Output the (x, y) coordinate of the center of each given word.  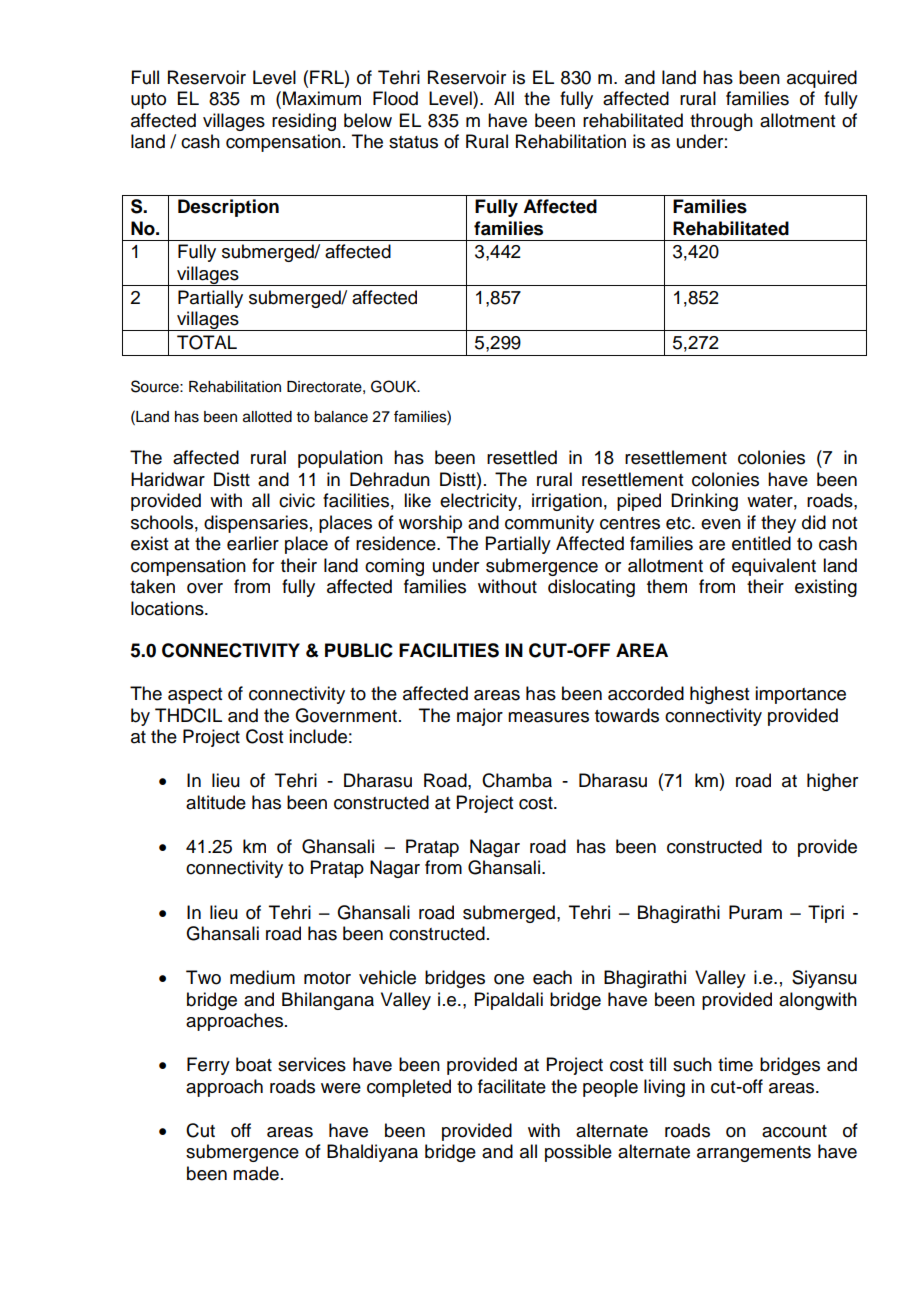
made (256, 1173)
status (413, 142)
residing (304, 122)
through (721, 122)
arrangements (754, 1154)
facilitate (512, 1086)
